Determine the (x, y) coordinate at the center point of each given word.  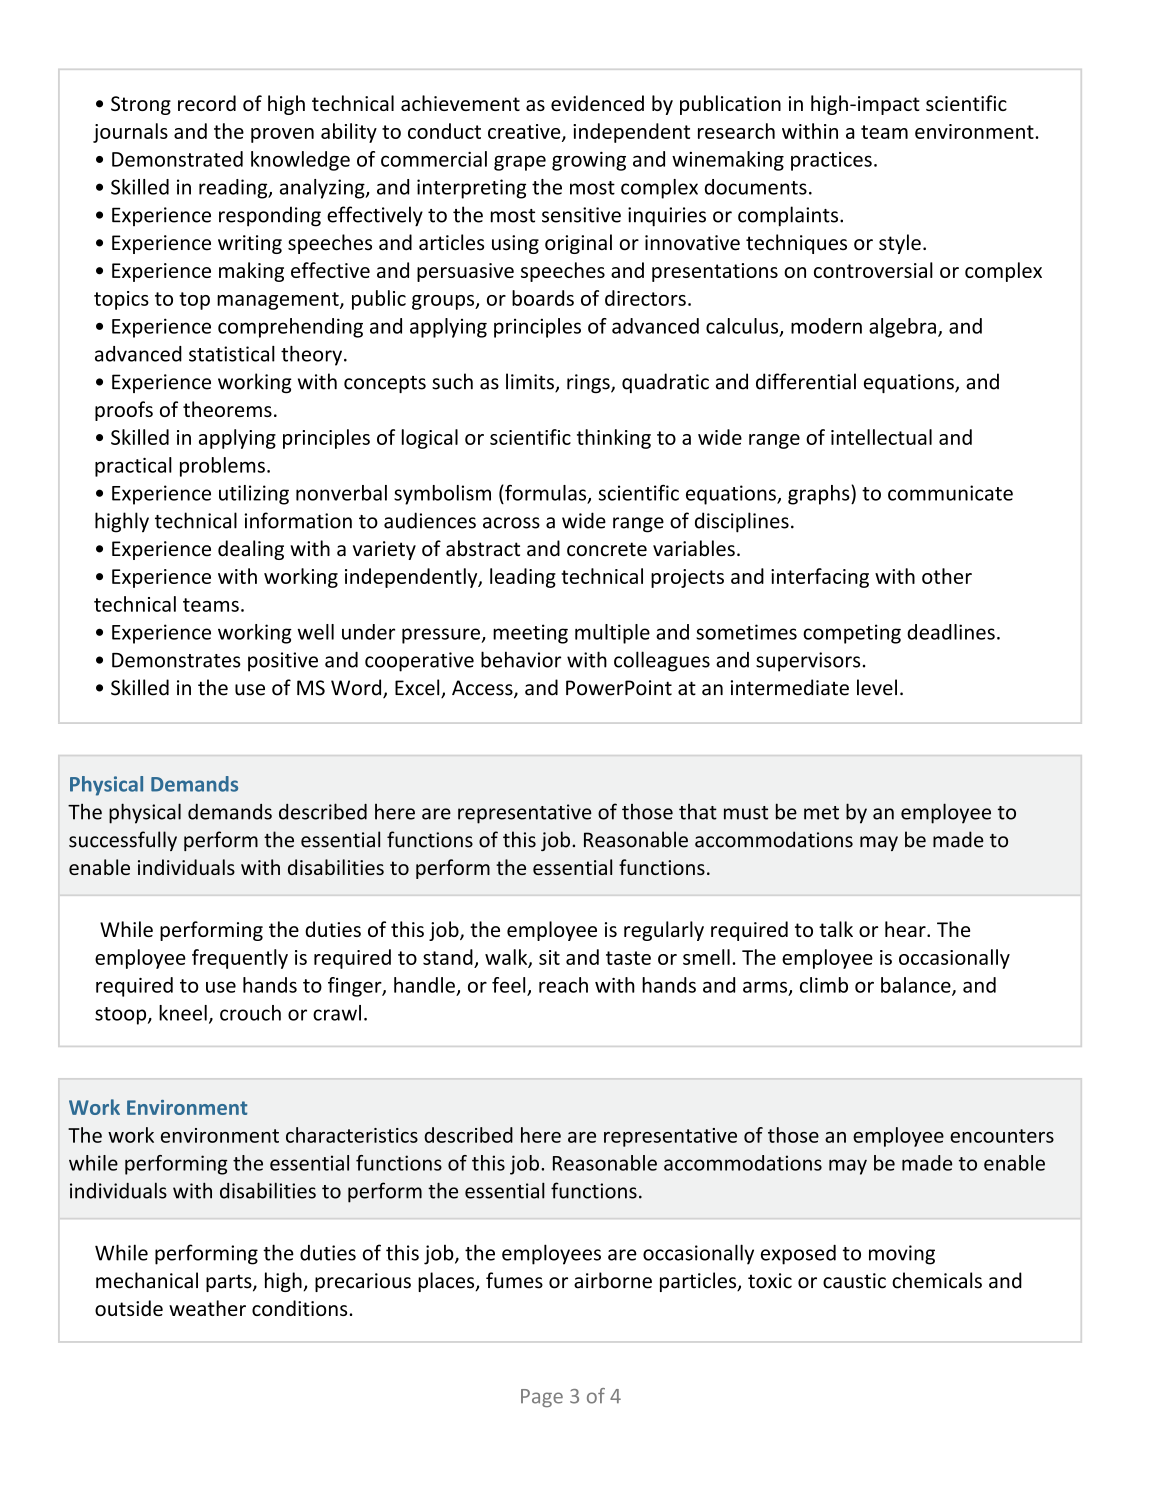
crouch (250, 1013)
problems (222, 467)
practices (831, 161)
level (877, 687)
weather (207, 1308)
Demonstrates (176, 660)
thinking (614, 439)
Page (542, 1398)
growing (589, 161)
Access (483, 689)
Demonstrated (177, 159)
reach (563, 985)
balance (917, 986)
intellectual (881, 437)
